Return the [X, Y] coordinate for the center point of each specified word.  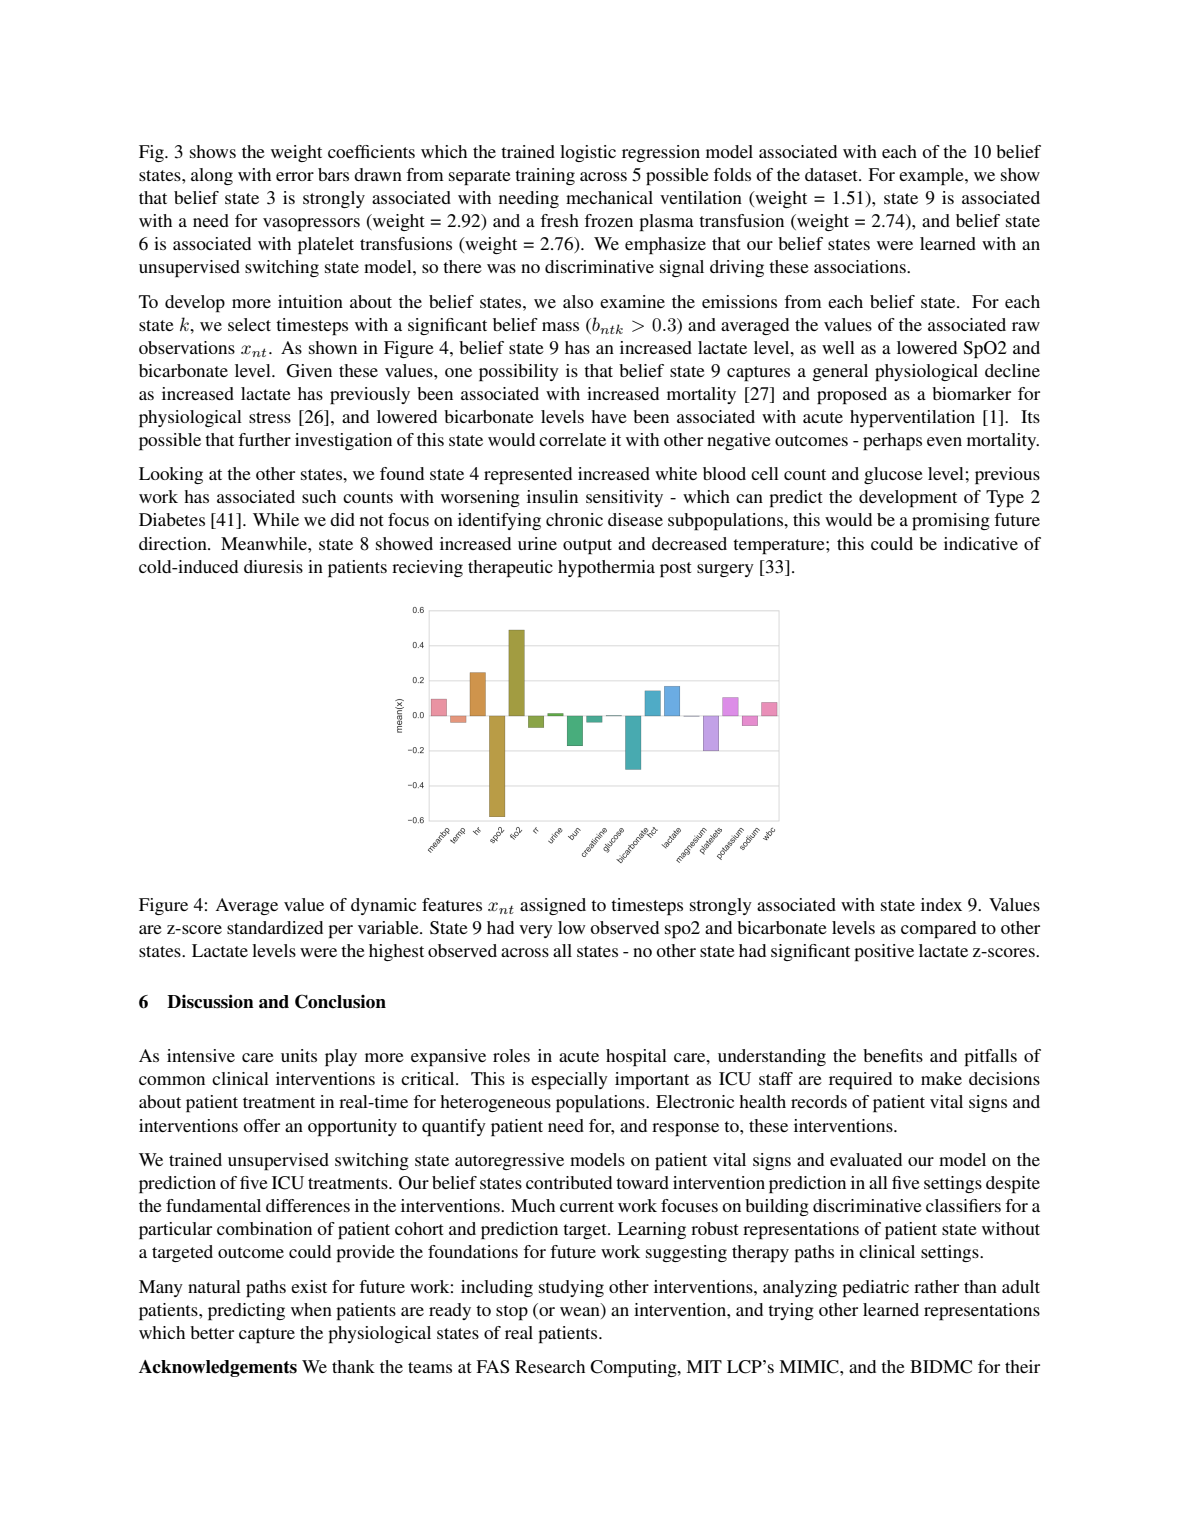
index [941, 904]
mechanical [609, 197]
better [212, 1332]
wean [581, 1313]
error [295, 176]
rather [936, 1286]
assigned [553, 906]
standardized [275, 927]
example [932, 177]
